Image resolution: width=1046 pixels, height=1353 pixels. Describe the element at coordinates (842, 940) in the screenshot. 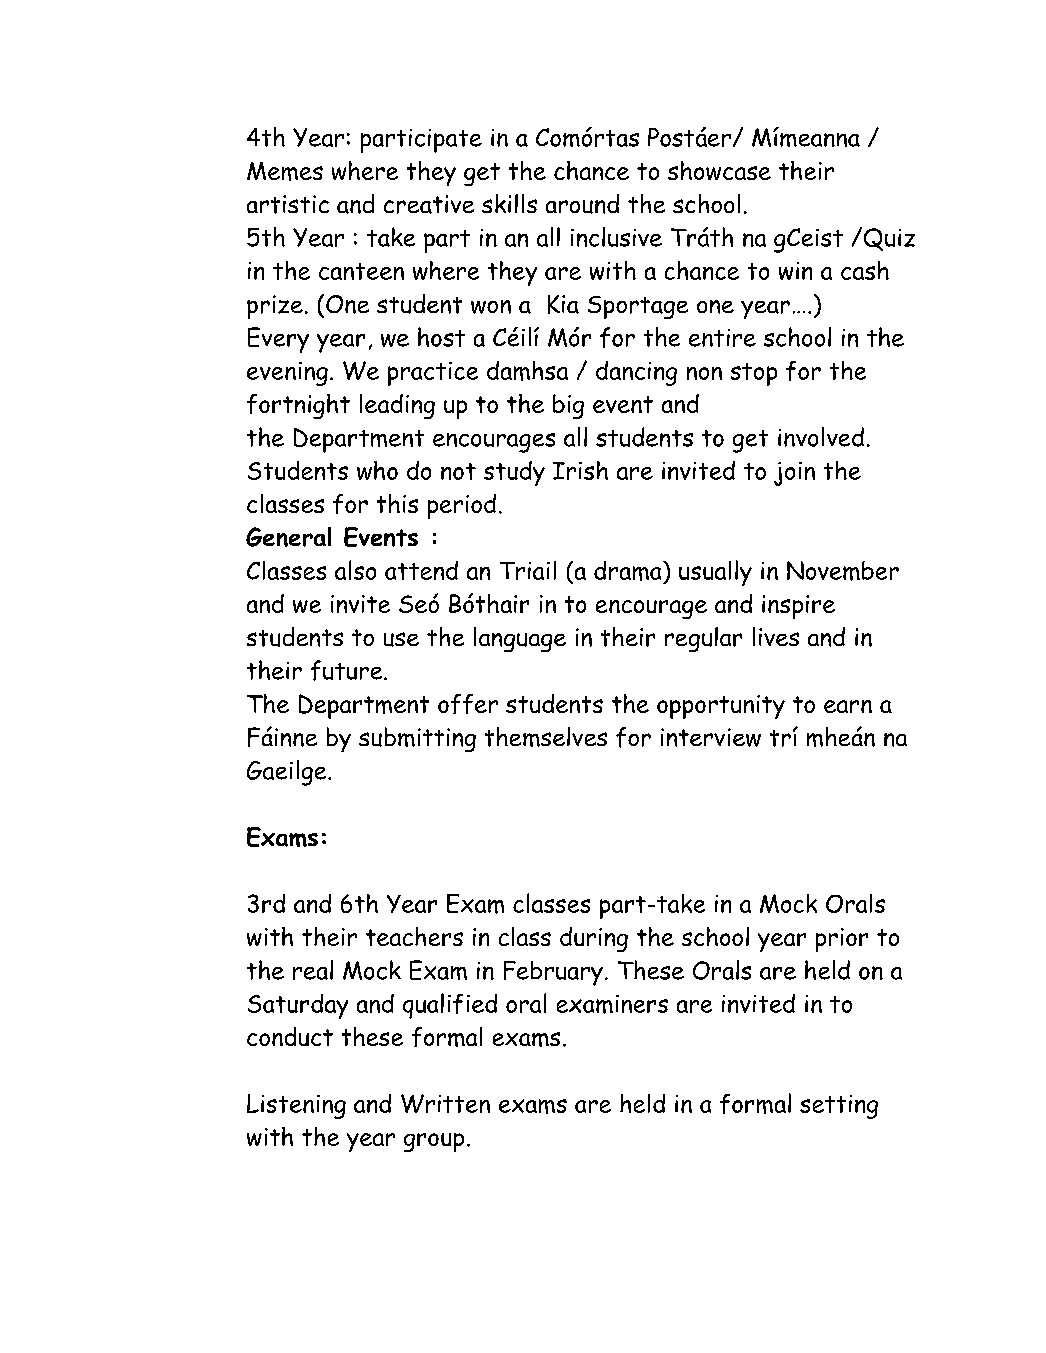

I see `prior` at that location.
